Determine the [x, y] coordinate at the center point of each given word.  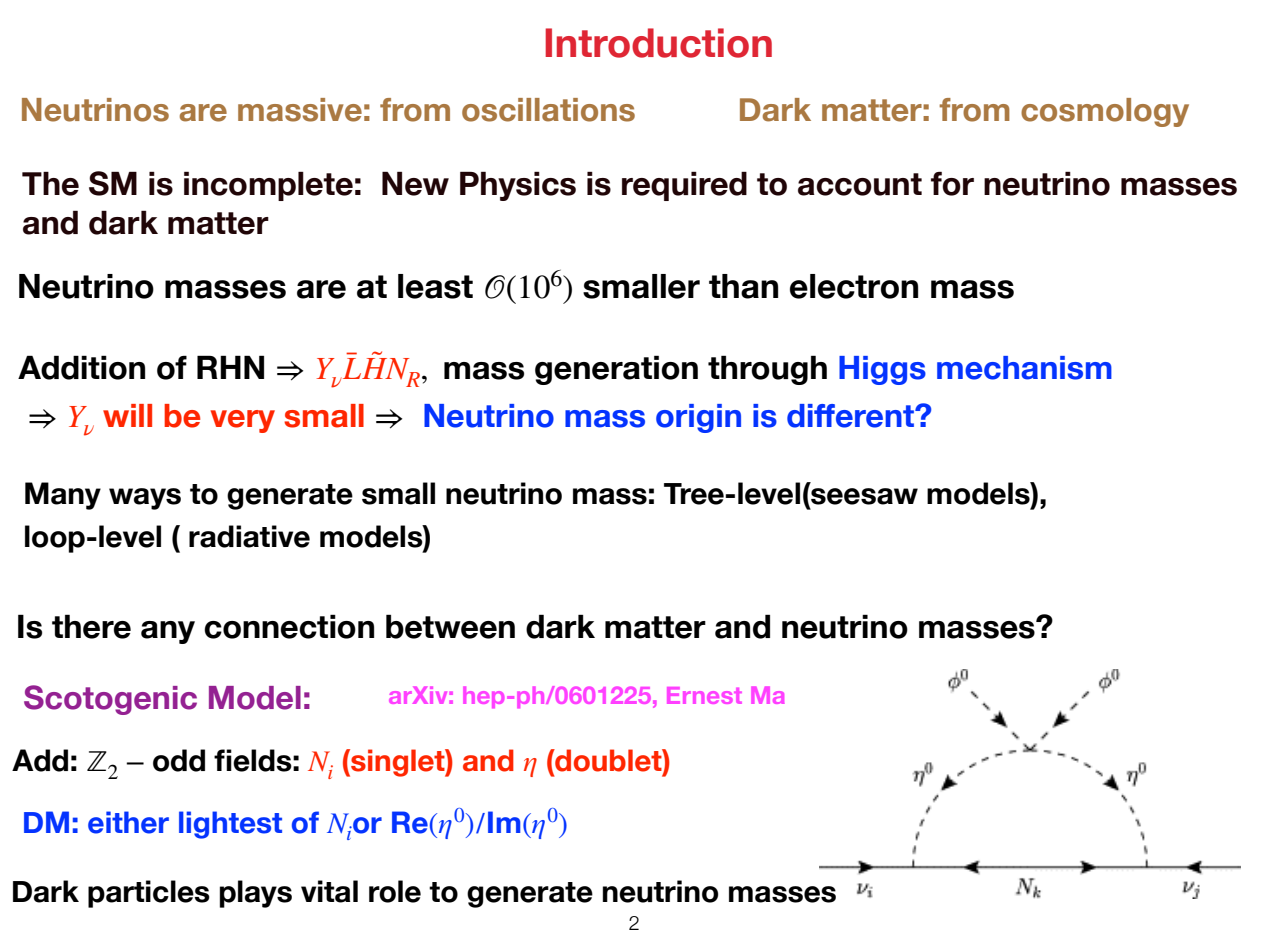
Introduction [658, 43]
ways [145, 499]
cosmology [1105, 112]
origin [698, 418]
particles [149, 894]
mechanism [1024, 368]
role [395, 891]
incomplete [268, 186]
